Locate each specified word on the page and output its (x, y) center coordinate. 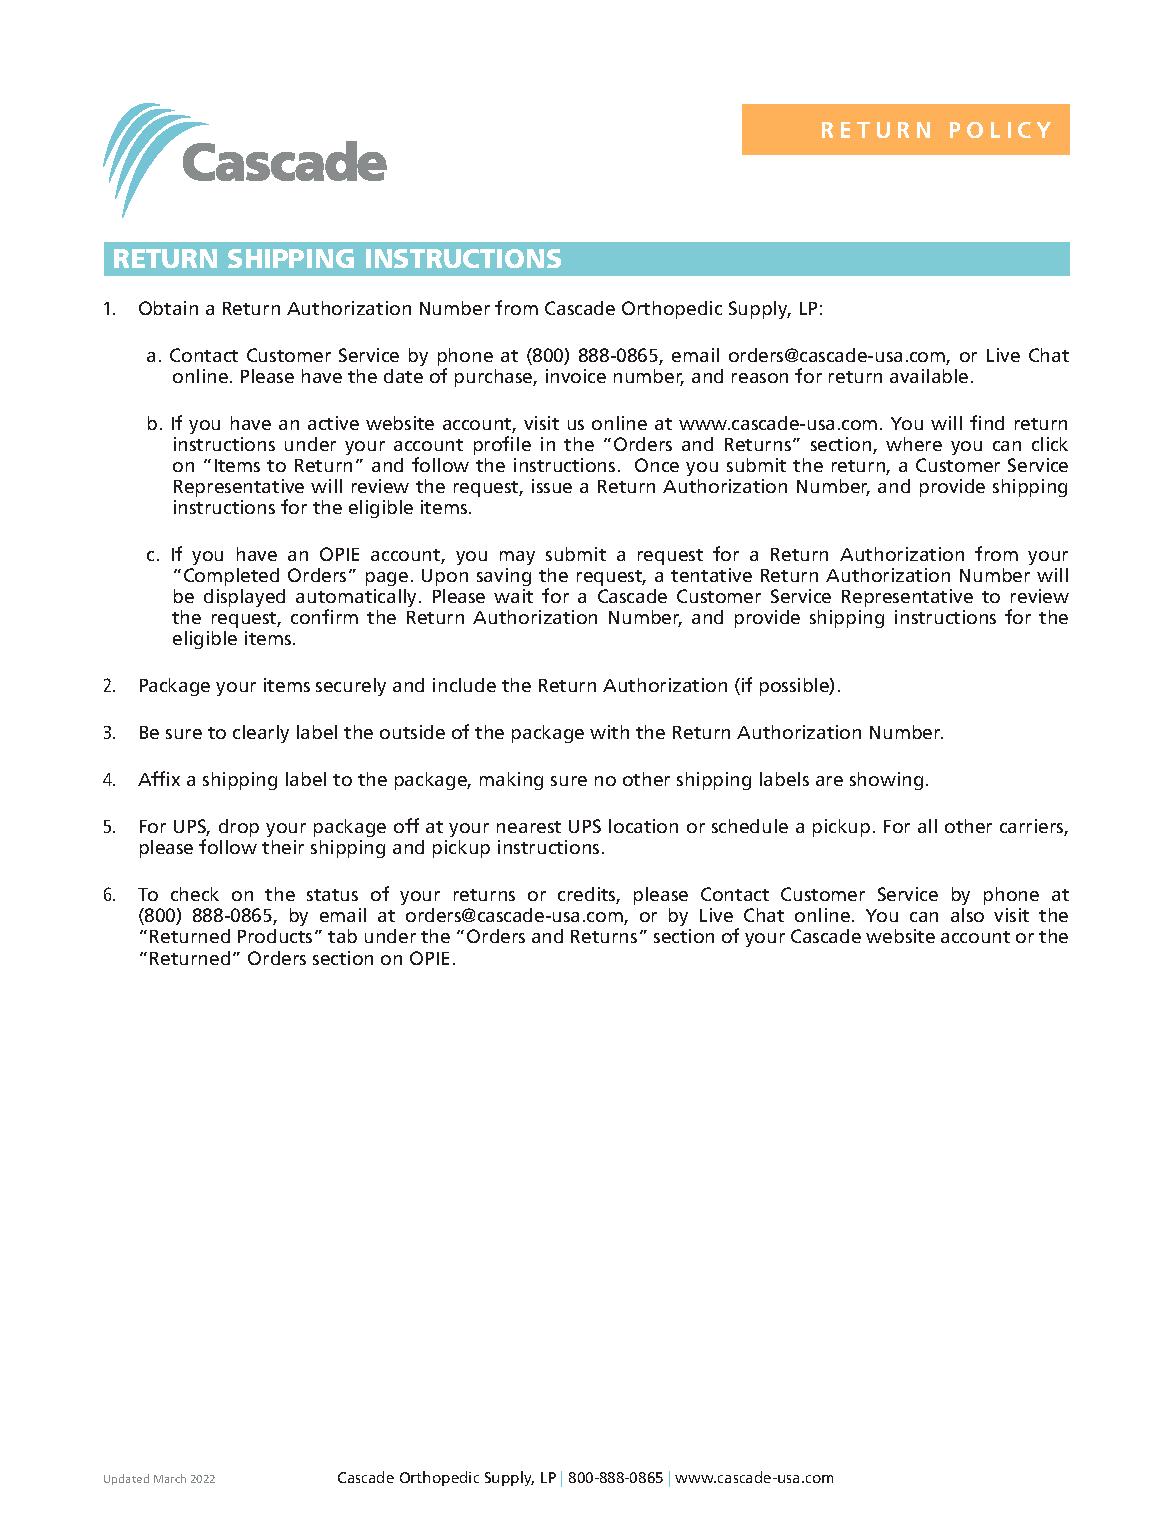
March (170, 1478)
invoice (576, 376)
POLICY (1000, 130)
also (967, 915)
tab (342, 936)
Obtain (168, 308)
